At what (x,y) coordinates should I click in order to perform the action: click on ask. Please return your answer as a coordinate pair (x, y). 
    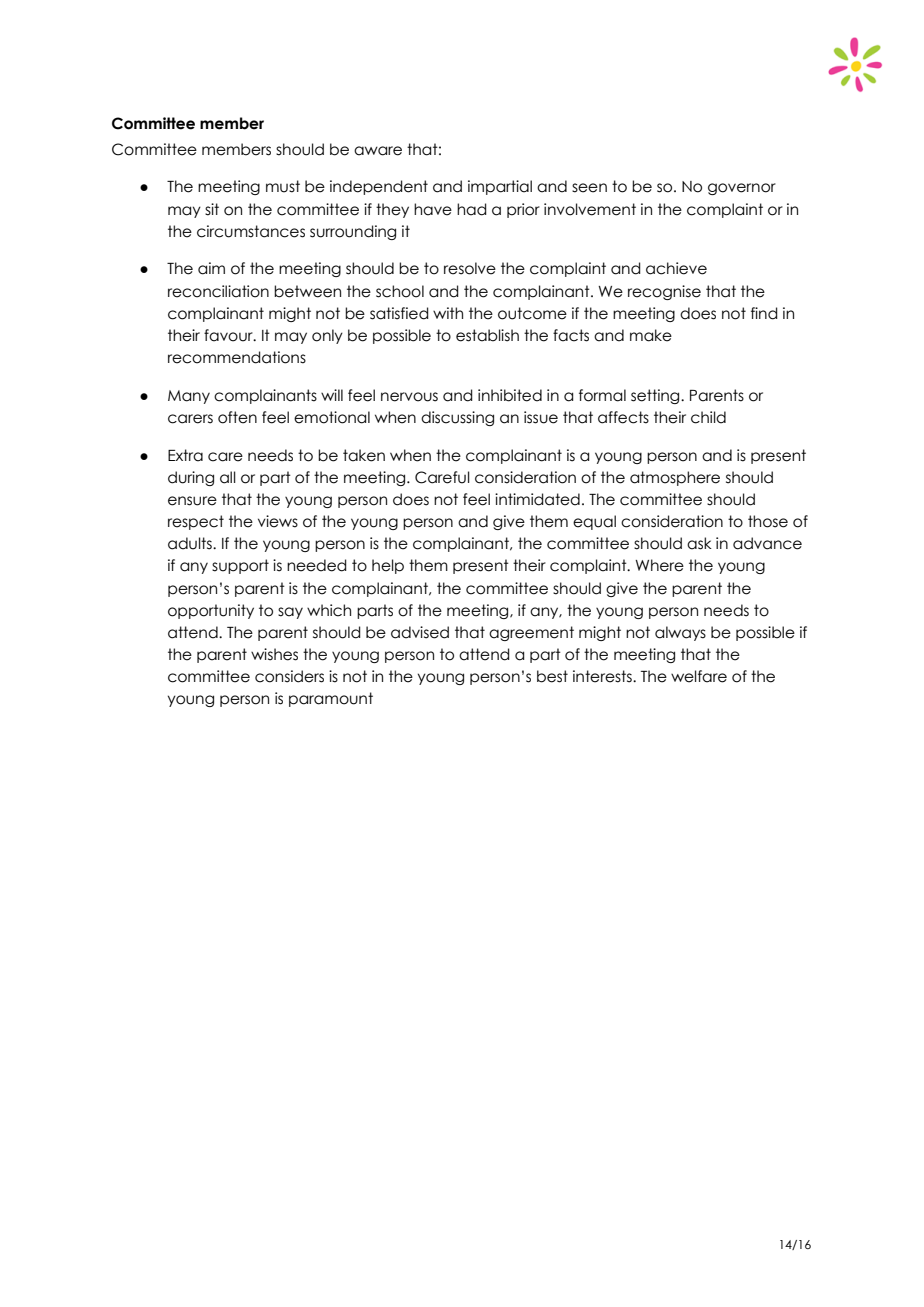
    Looking at the image, I should click on (699, 543).
